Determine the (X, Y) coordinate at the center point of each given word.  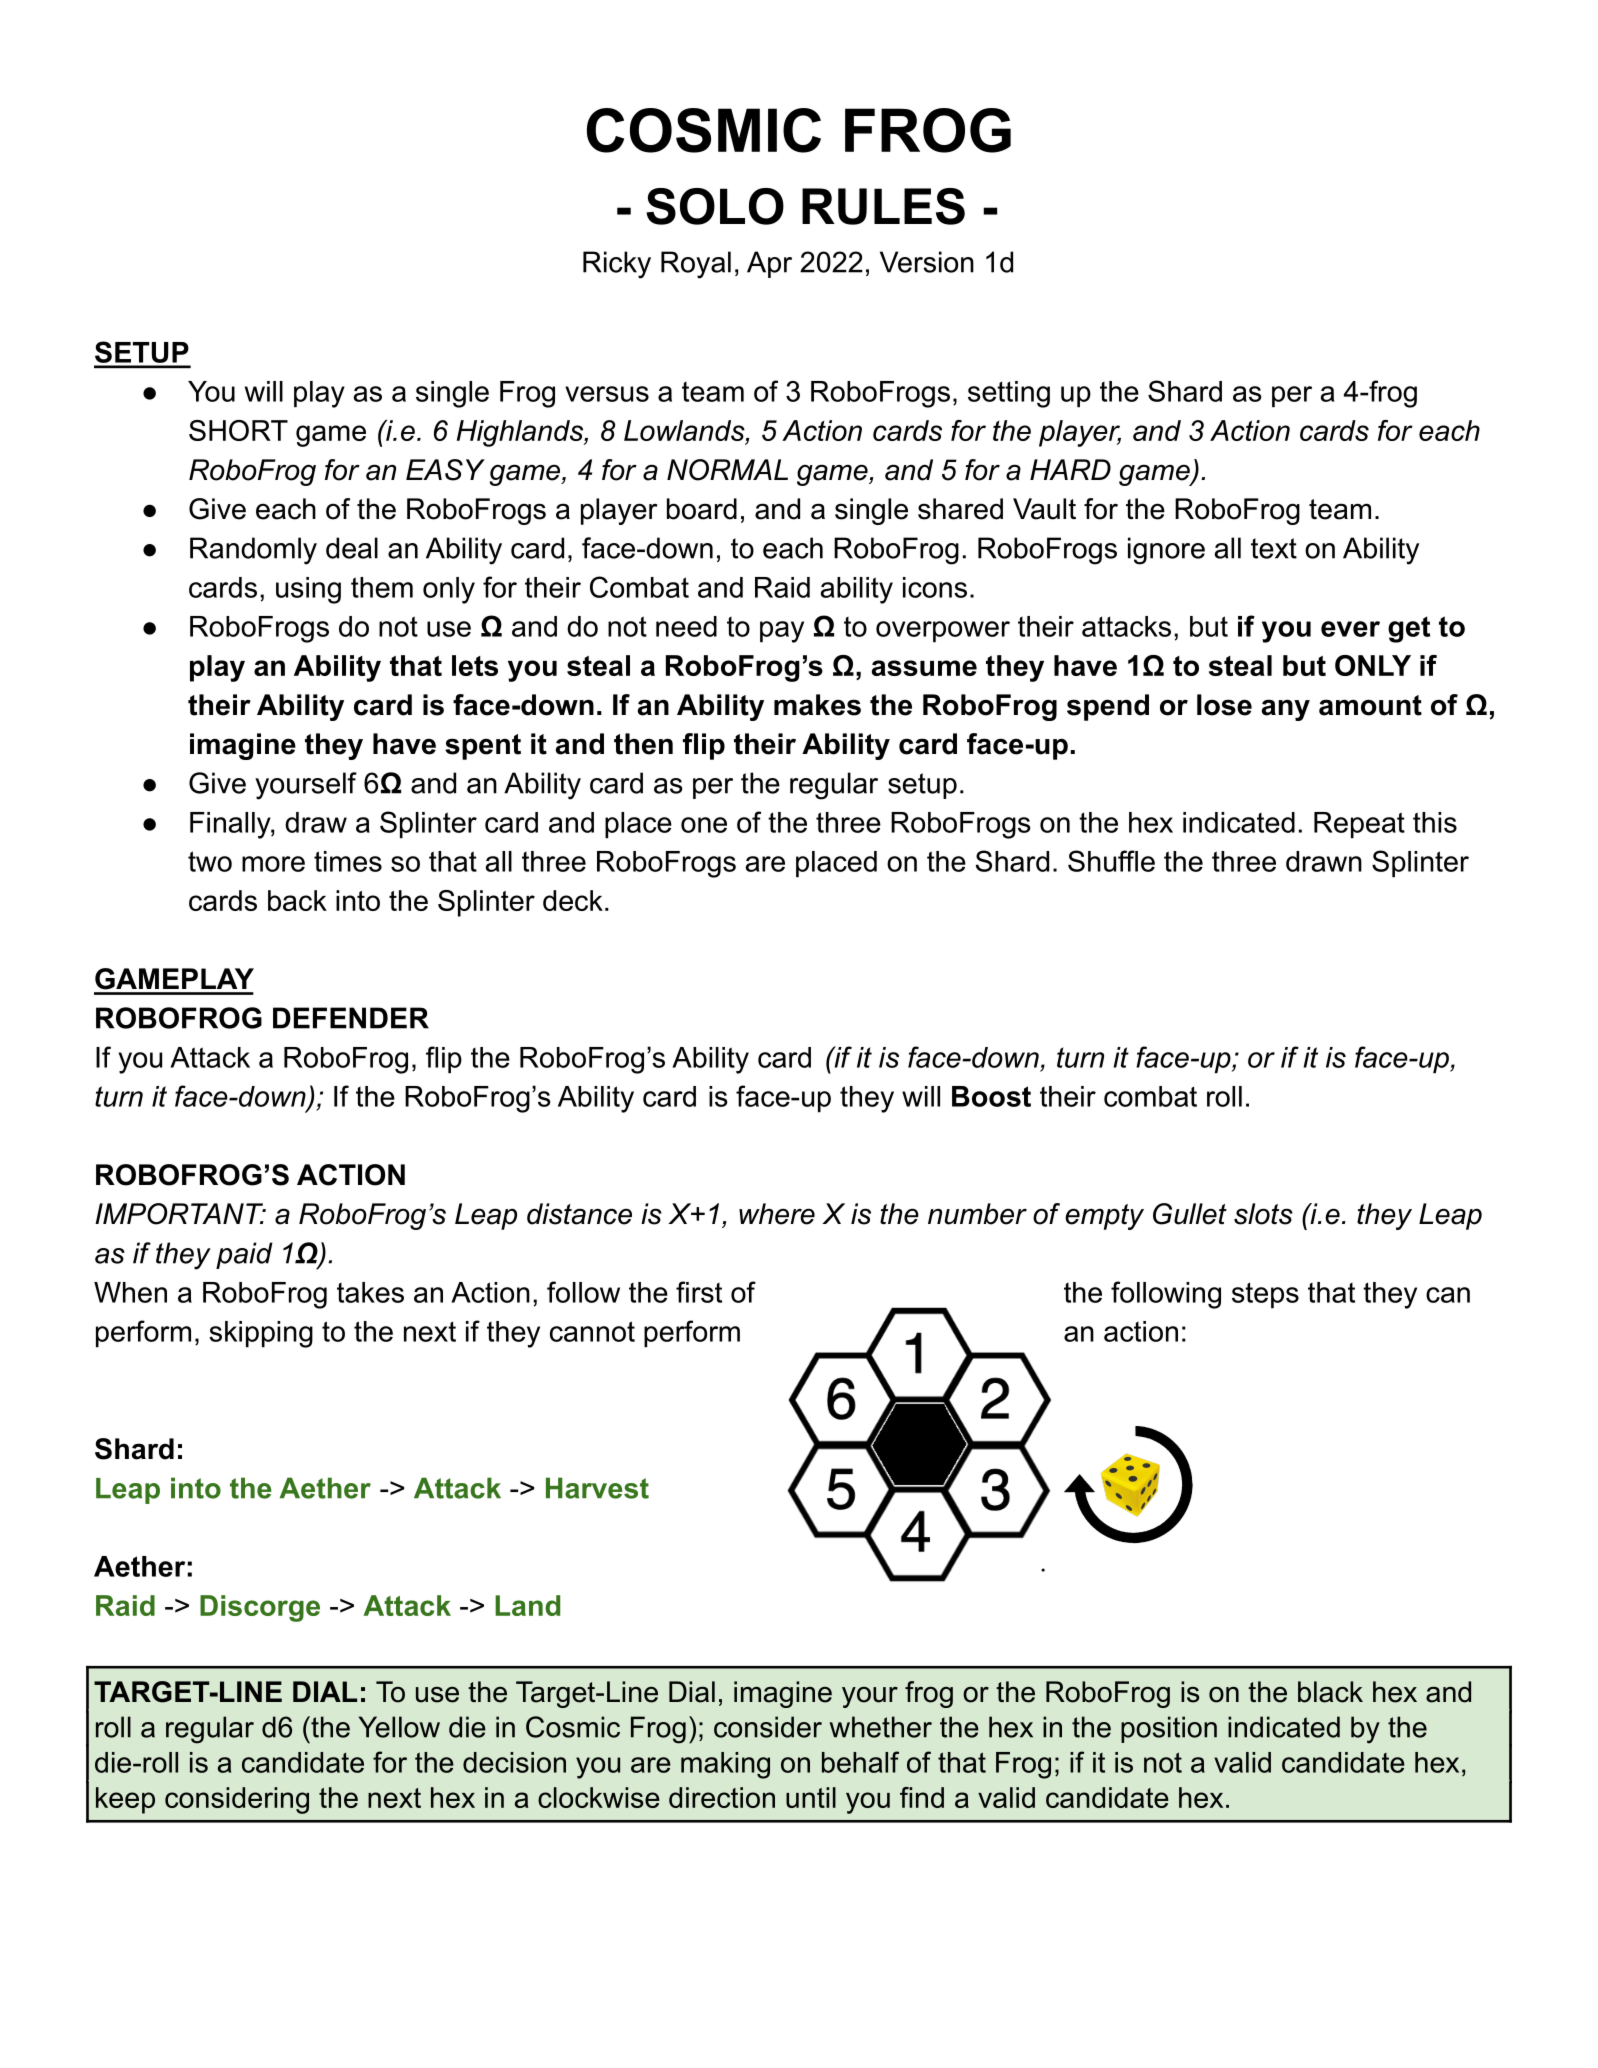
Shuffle (1111, 861)
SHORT (238, 430)
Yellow (399, 1727)
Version (927, 262)
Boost (991, 1096)
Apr (769, 264)
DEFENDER (351, 1018)
